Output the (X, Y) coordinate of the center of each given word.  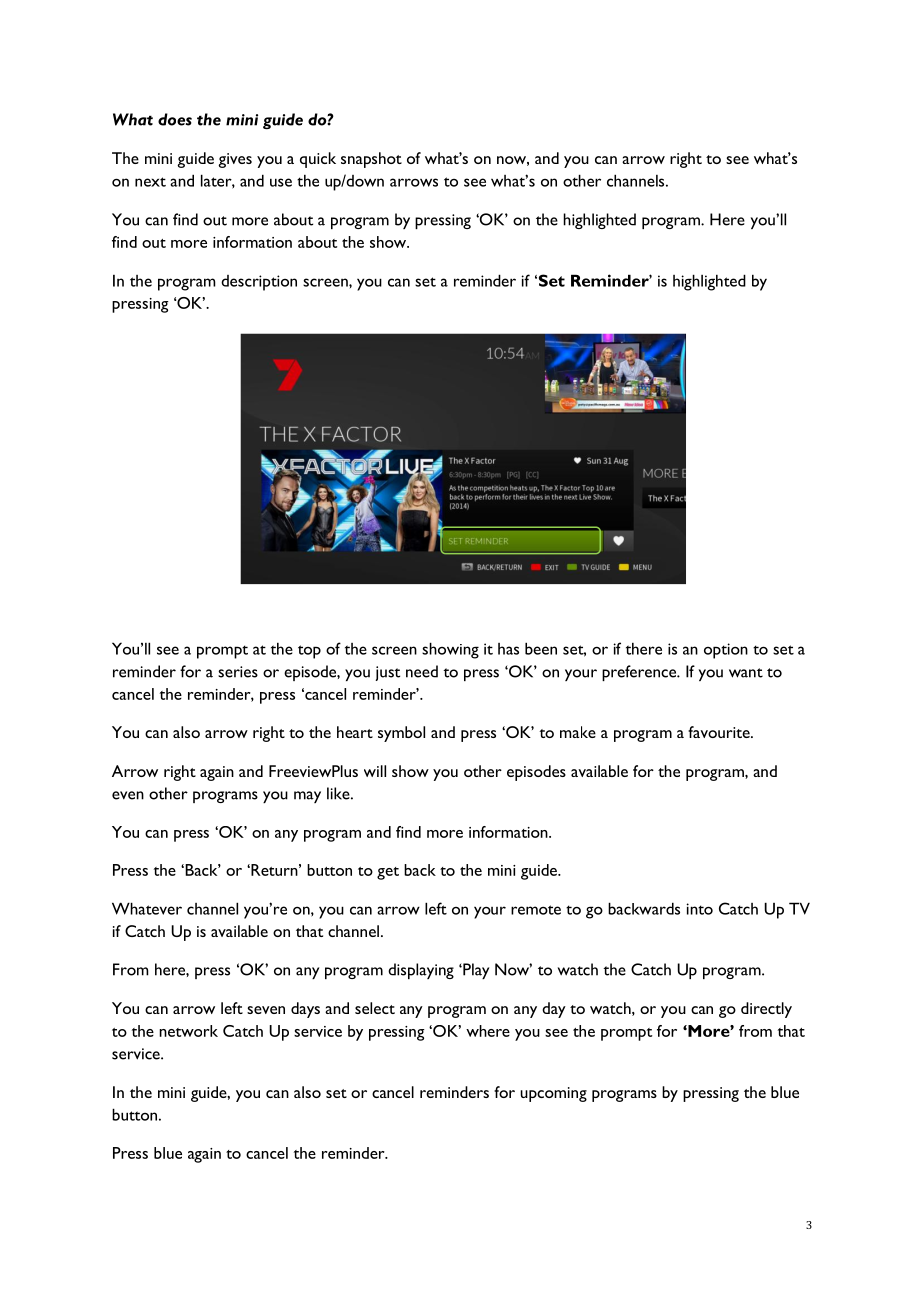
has (508, 649)
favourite (720, 732)
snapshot (371, 160)
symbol (401, 734)
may (307, 797)
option (726, 651)
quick (318, 160)
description (259, 283)
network (188, 1031)
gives (235, 160)
